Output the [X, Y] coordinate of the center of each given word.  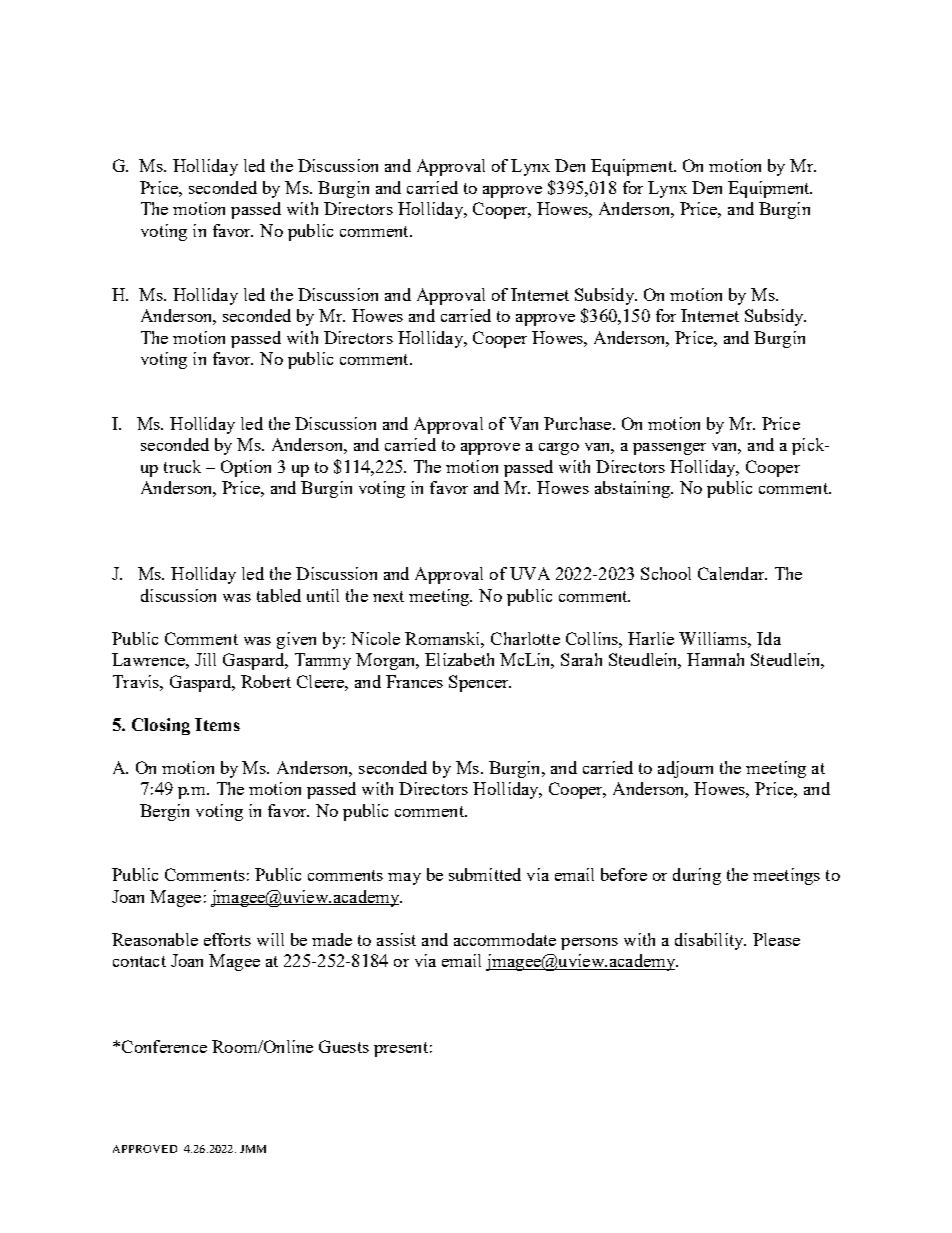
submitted [485, 874]
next [388, 596]
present [401, 1049]
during [697, 876]
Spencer [480, 683]
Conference [164, 1046]
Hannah [715, 659]
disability [710, 941]
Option [246, 468]
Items [217, 724]
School [666, 573]
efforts [227, 939]
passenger [669, 449]
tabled [279, 595]
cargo [559, 449]
